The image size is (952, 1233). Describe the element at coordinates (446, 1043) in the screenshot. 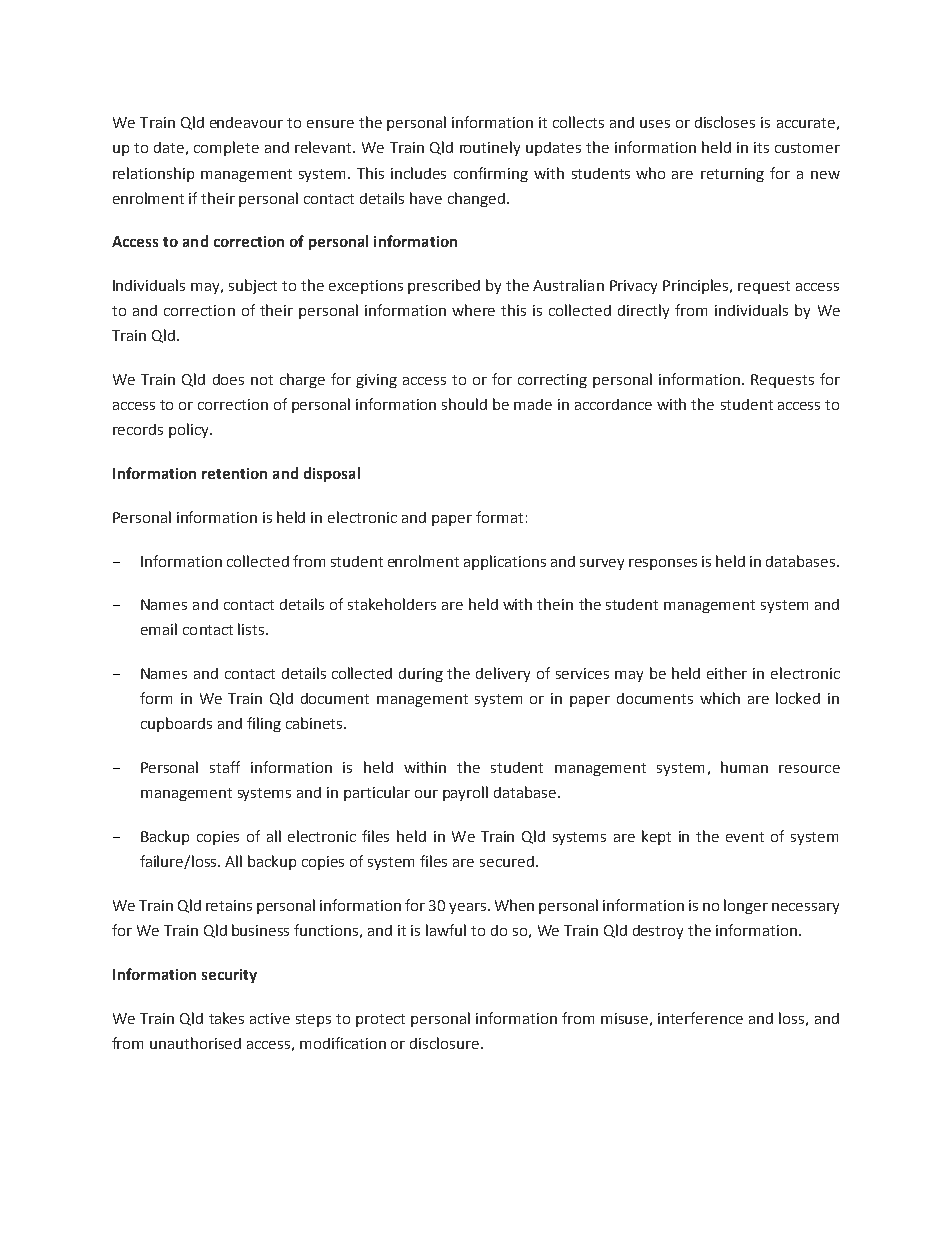

I see `disclosure` at that location.
